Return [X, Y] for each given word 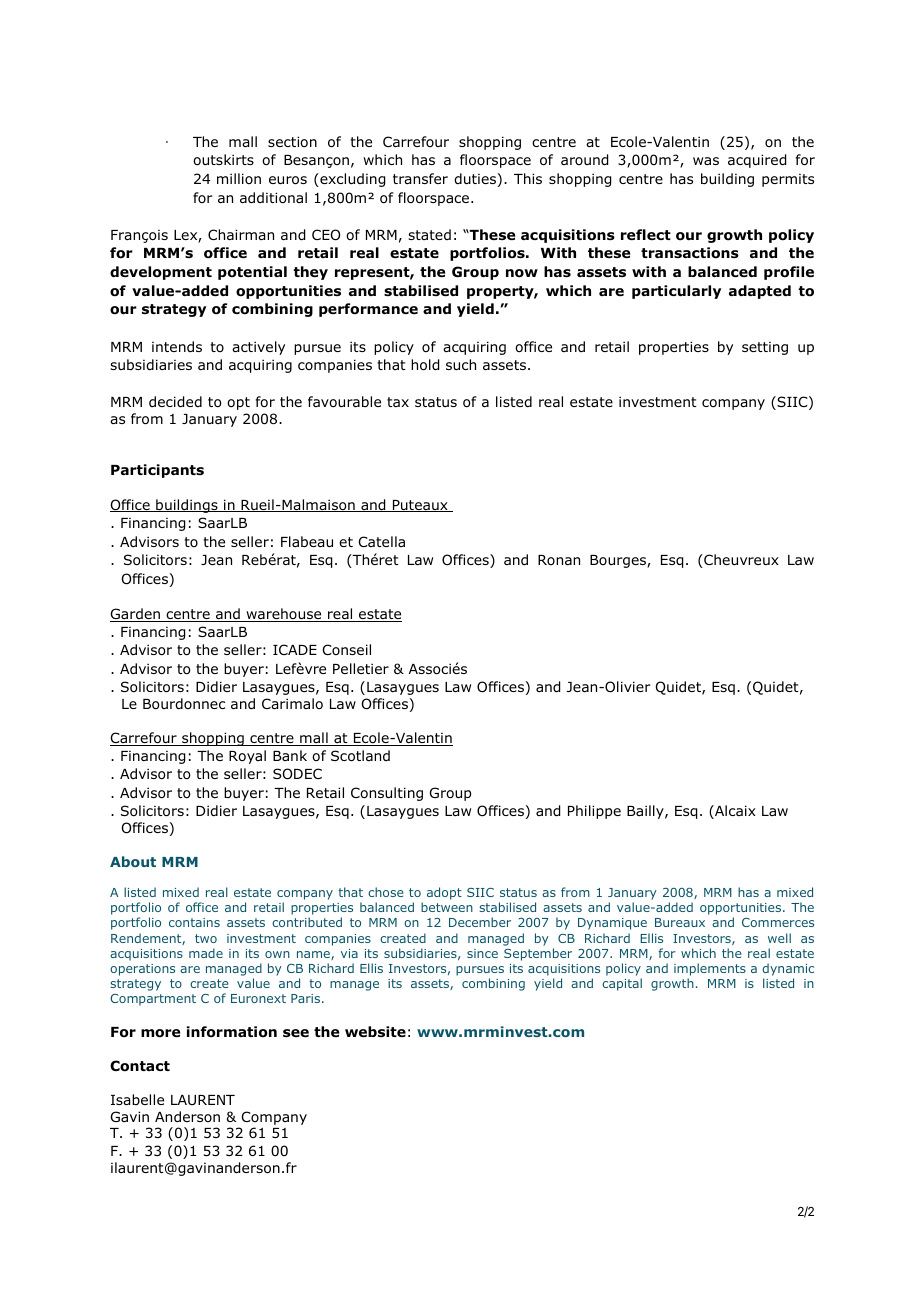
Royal [247, 757]
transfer [420, 178]
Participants [157, 471]
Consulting [387, 794]
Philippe [594, 812]
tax [398, 402]
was [706, 161]
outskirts [223, 159]
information [232, 1032]
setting [765, 348]
